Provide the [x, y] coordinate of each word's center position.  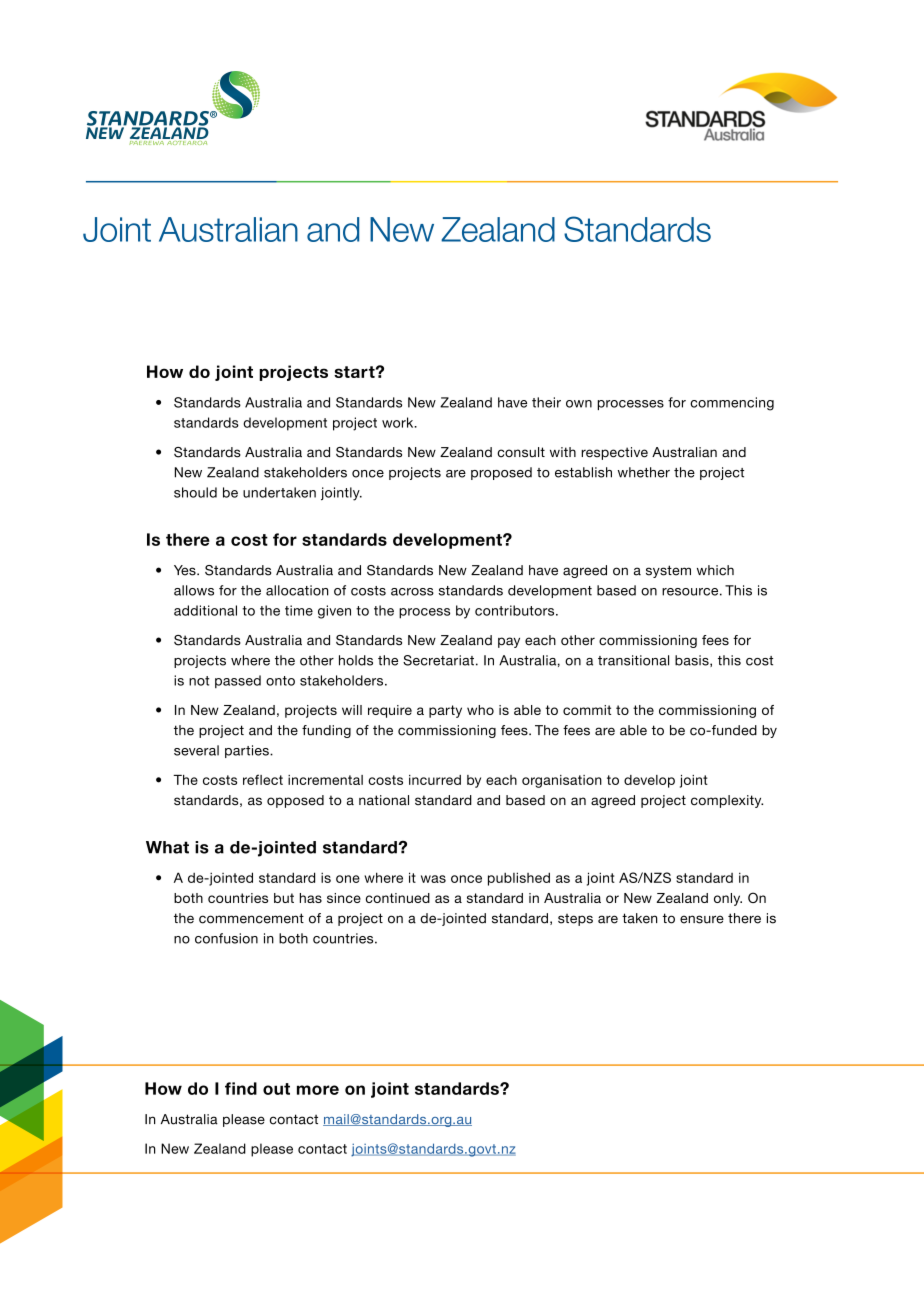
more [318, 1090]
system [668, 571]
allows [194, 590]
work [399, 422]
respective [614, 453]
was [433, 879]
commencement [251, 918]
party [445, 711]
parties [248, 751]
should [195, 492]
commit [587, 710]
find [241, 1088]
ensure [702, 919]
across [412, 592]
